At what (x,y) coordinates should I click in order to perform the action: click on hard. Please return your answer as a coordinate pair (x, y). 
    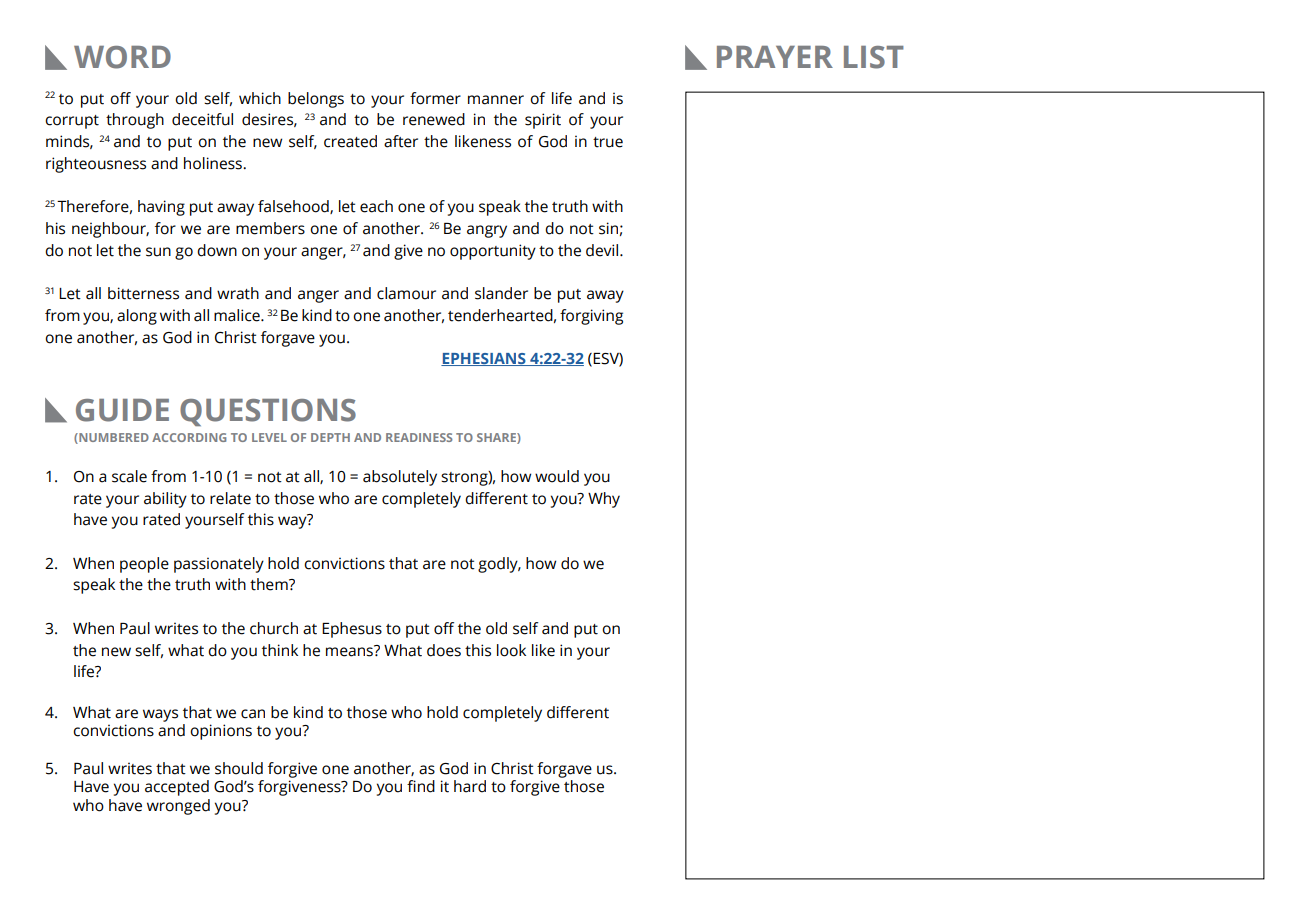
    Looking at the image, I should click on (470, 786).
